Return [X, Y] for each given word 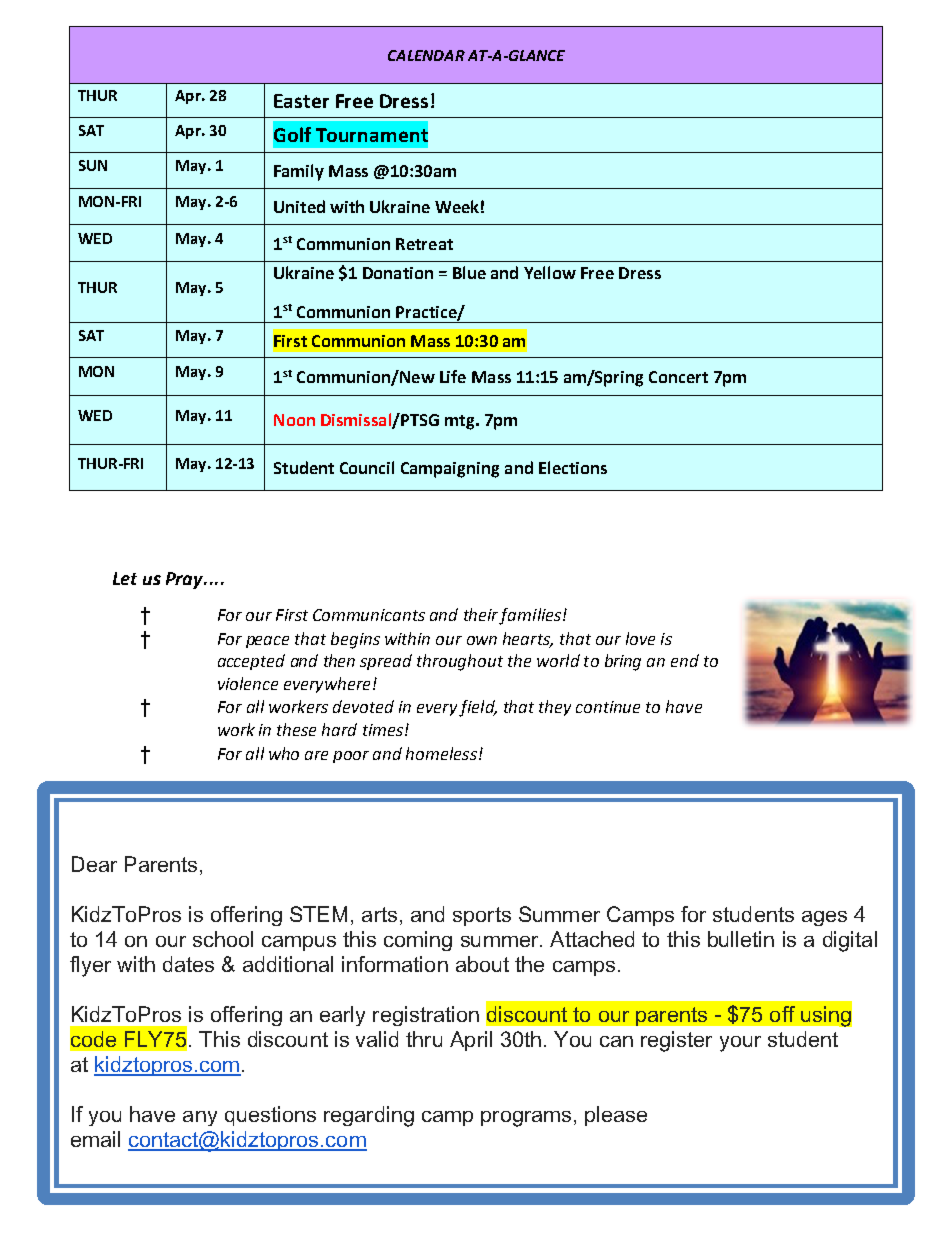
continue [608, 707]
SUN [93, 165]
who [284, 753]
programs [526, 1119]
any [200, 1118]
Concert [678, 377]
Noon [294, 420]
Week [457, 206]
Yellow [550, 272]
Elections [573, 467]
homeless [441, 753]
